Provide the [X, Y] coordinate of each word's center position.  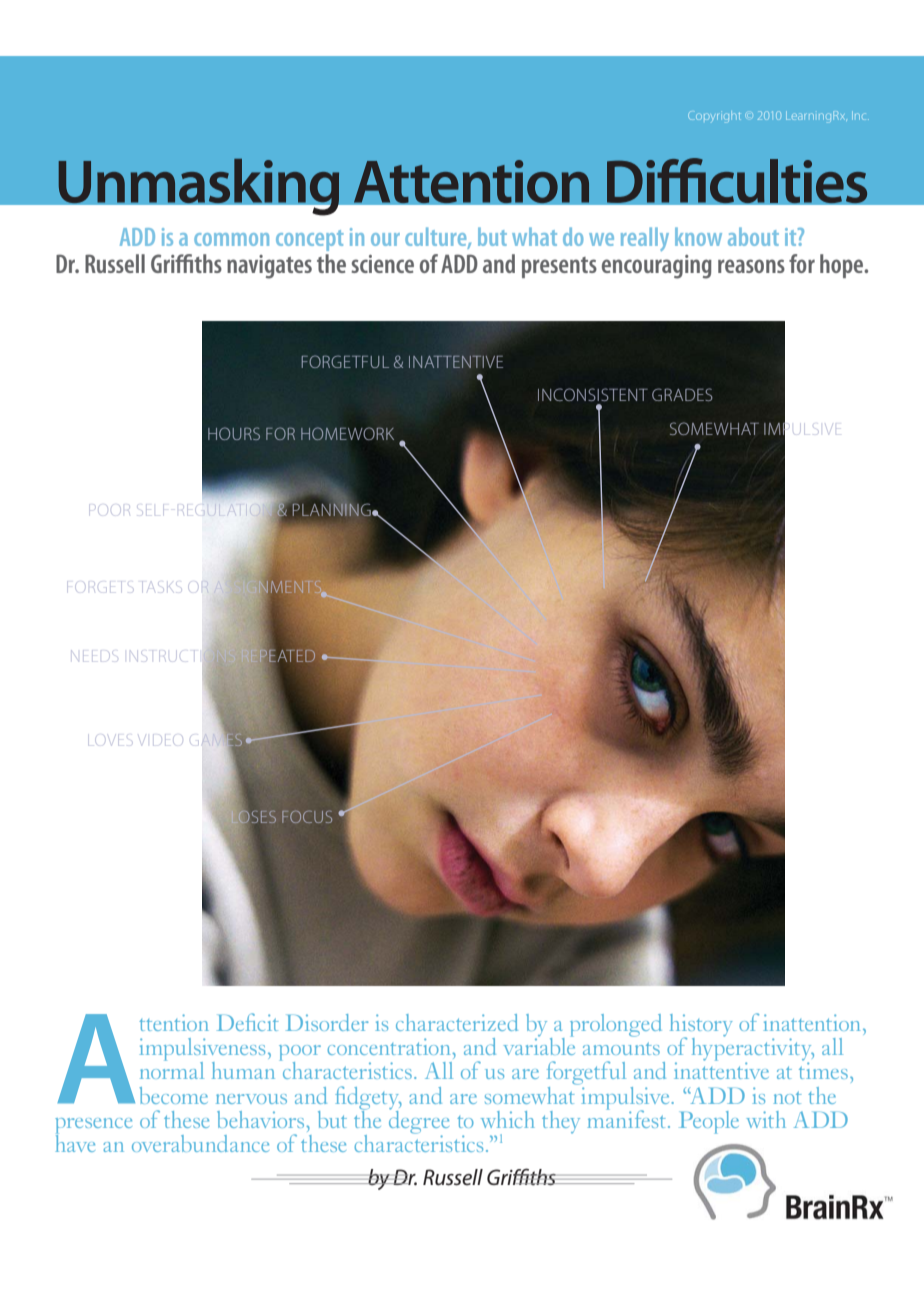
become [173, 1095]
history [701, 1026]
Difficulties [737, 181]
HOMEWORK [347, 433]
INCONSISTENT [593, 394]
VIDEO [159, 740]
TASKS [160, 585]
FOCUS [307, 816]
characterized [457, 1022]
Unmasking [199, 186]
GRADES [682, 394]
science [383, 264]
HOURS [234, 433]
